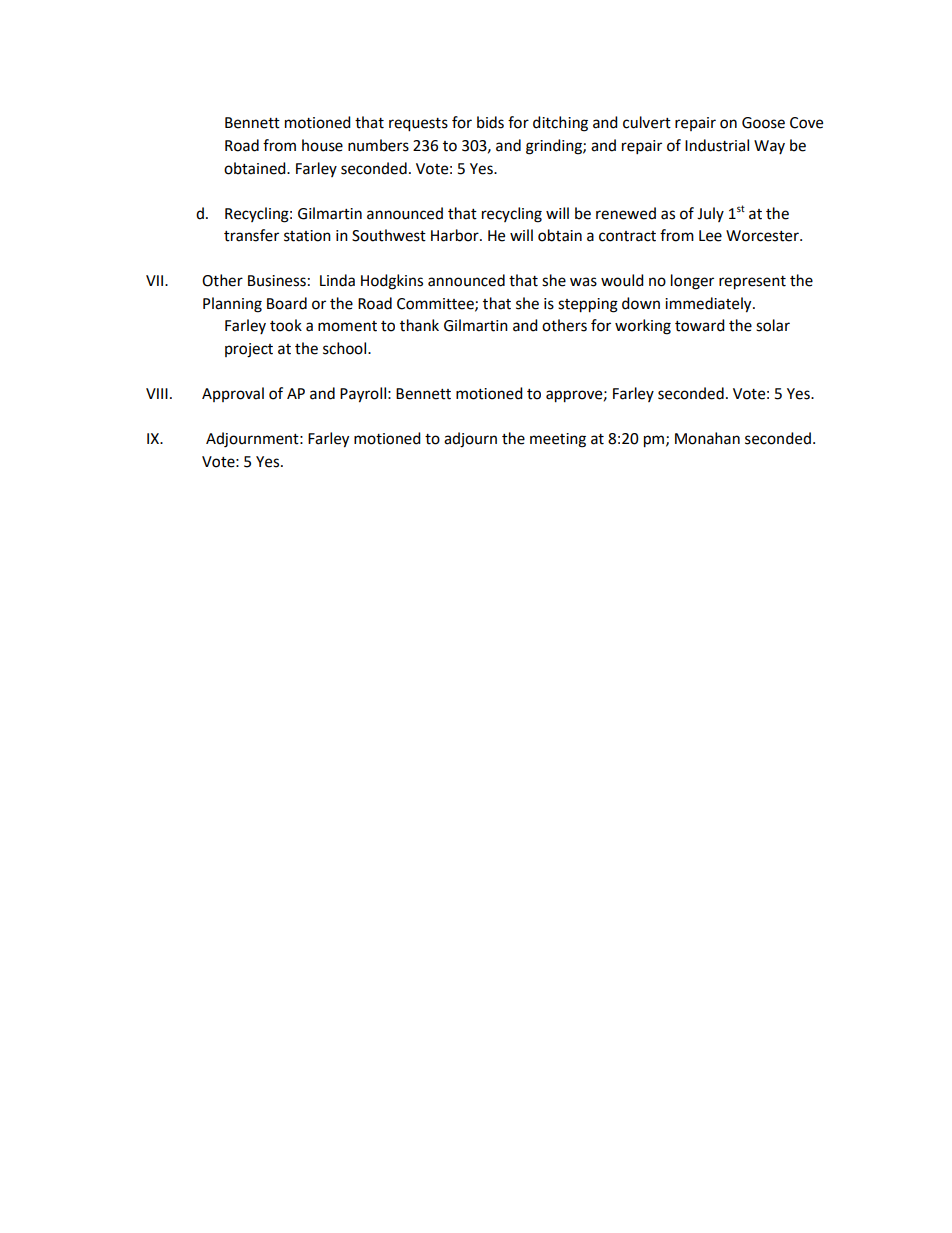 The image size is (952, 1233). Describe the element at coordinates (626, 213) in the screenshot. I see `renewed` at that location.
